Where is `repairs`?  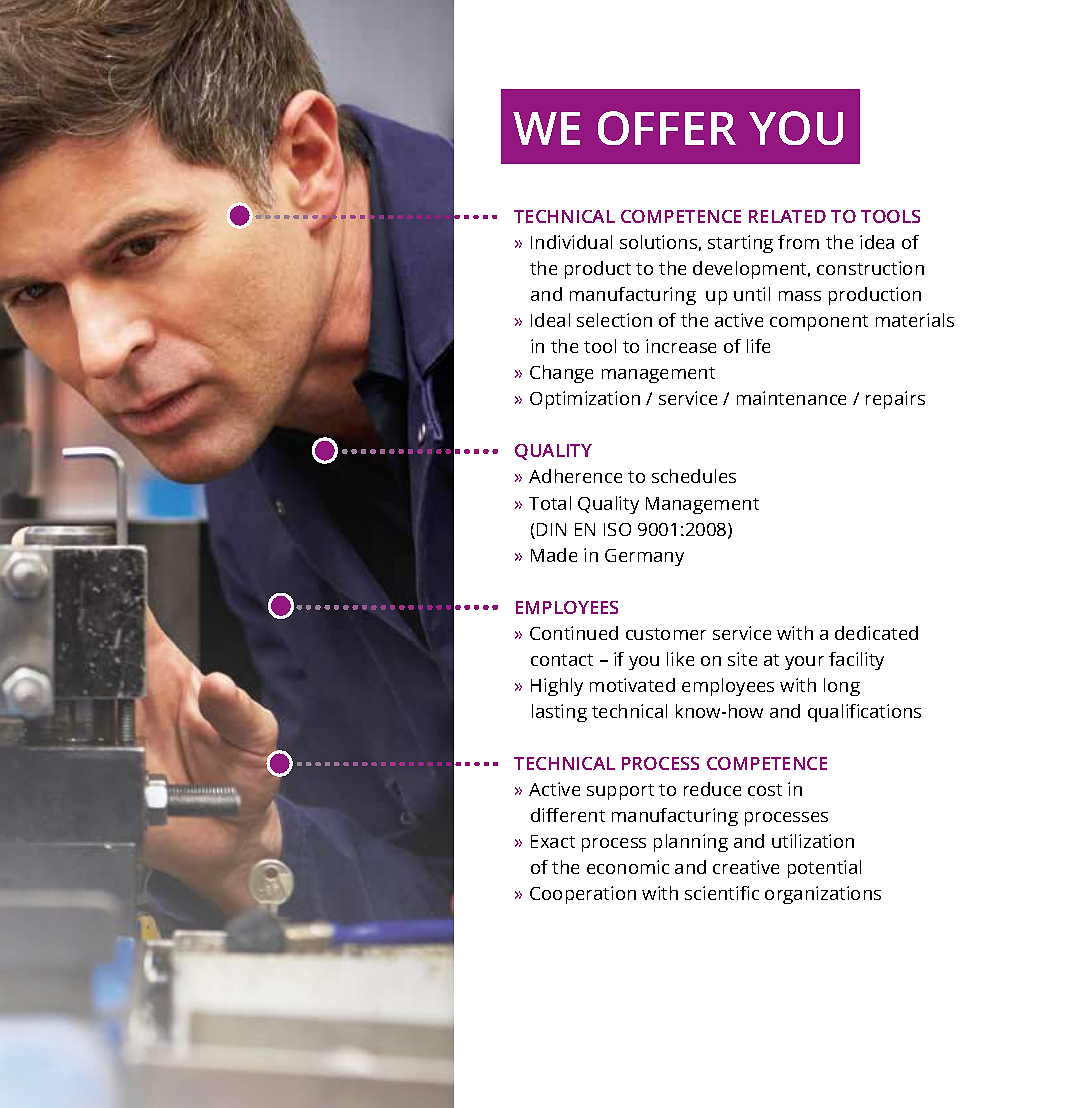
repairs is located at coordinates (895, 400).
